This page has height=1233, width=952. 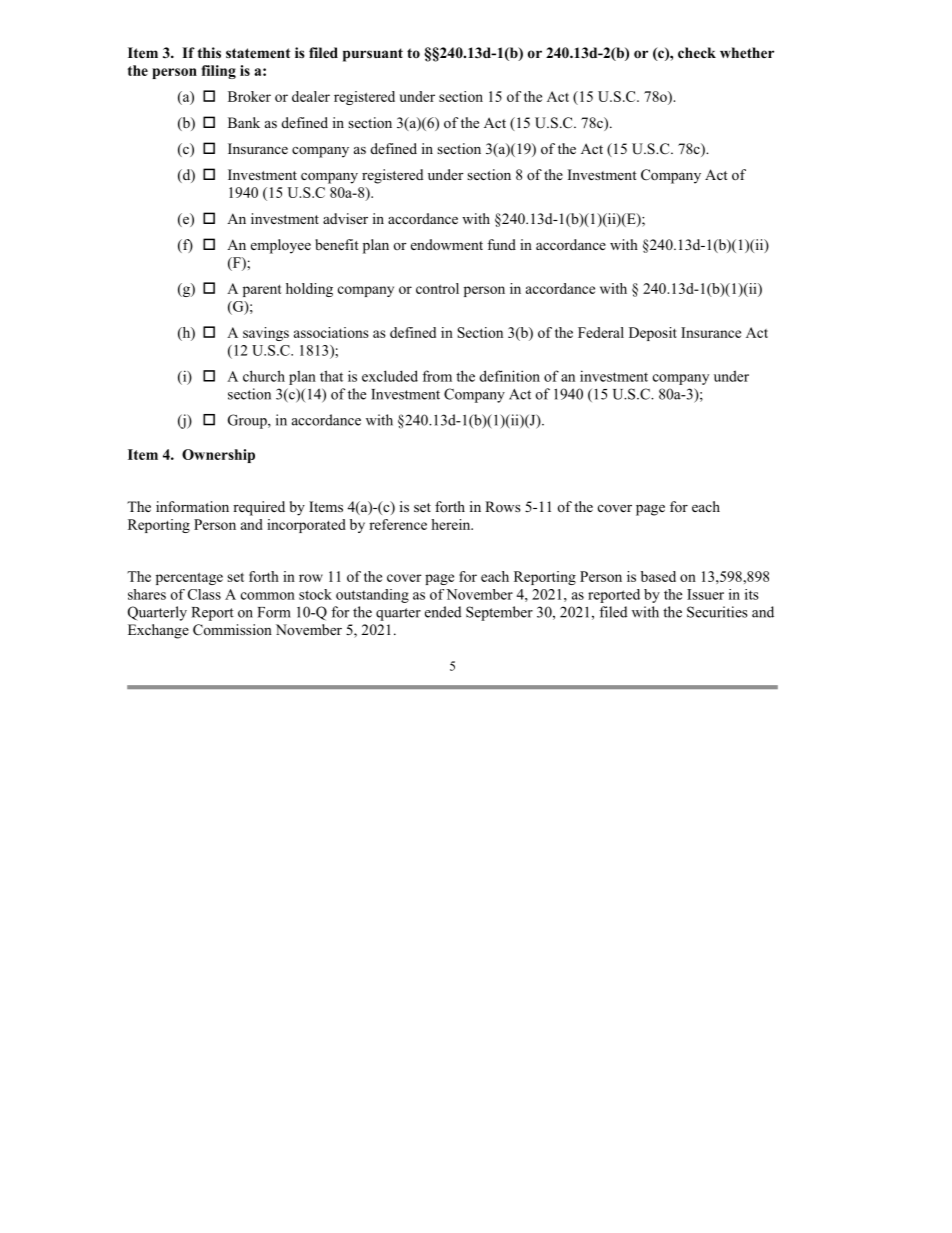 What do you see at coordinates (697, 52) in the page?
I see `check` at bounding box center [697, 52].
